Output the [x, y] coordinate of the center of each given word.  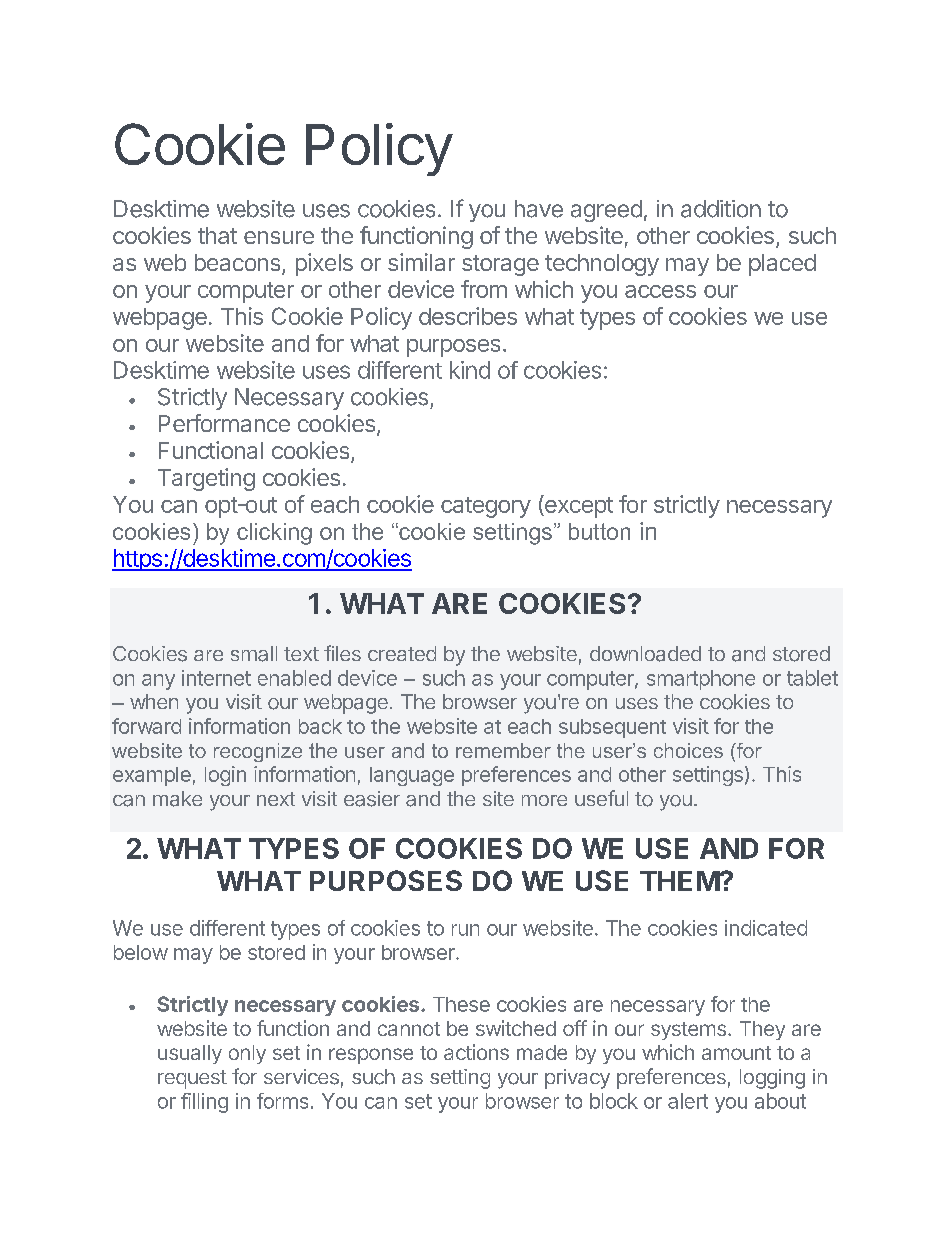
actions [476, 1052]
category [486, 507]
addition [721, 209]
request [192, 1079]
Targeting [206, 479]
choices [688, 750]
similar [421, 262]
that [217, 235]
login [225, 776]
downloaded [645, 654]
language [412, 776]
